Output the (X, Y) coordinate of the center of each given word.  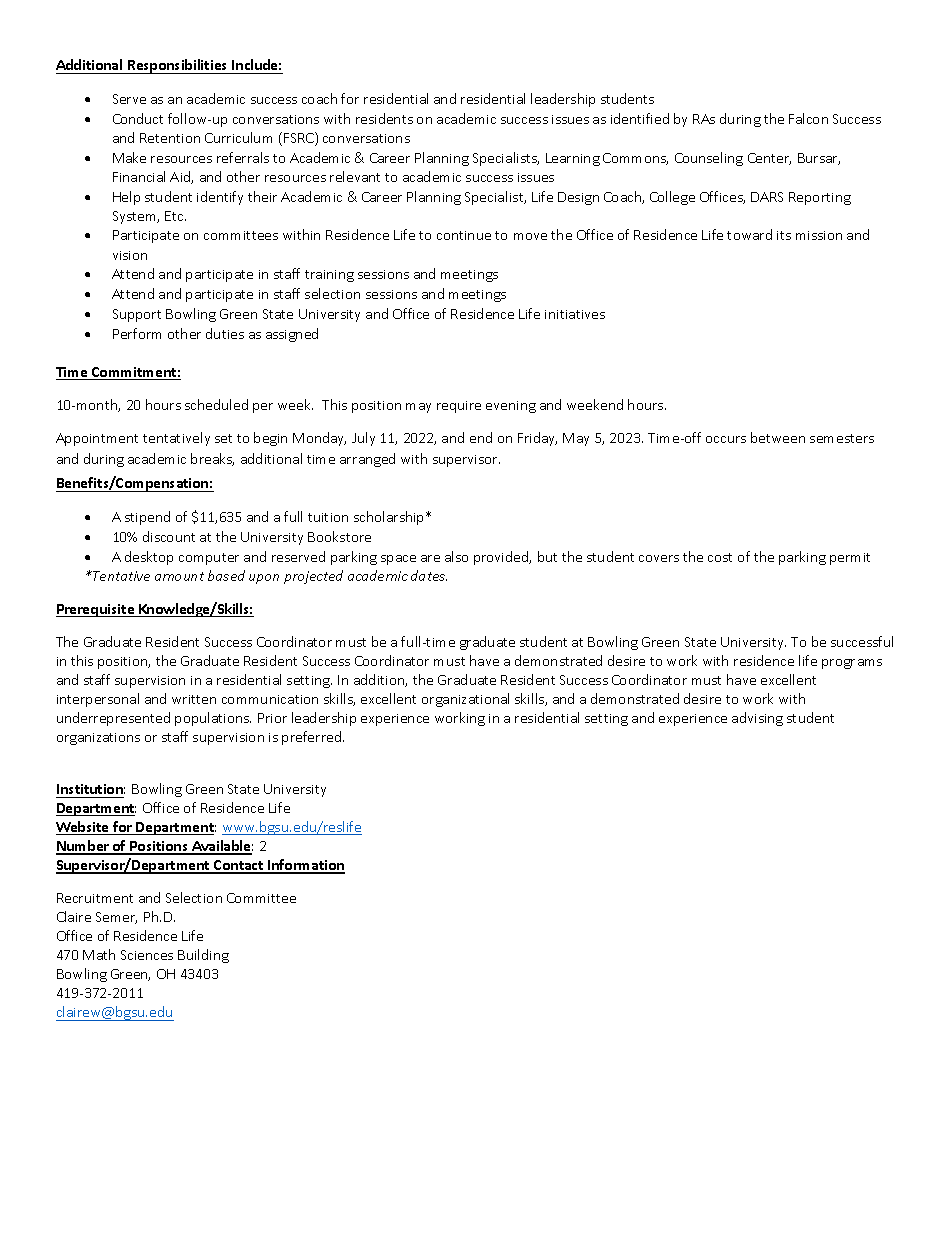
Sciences (147, 955)
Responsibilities (178, 66)
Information (305, 866)
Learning (573, 159)
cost (720, 557)
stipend (147, 518)
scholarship (390, 518)
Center (769, 159)
